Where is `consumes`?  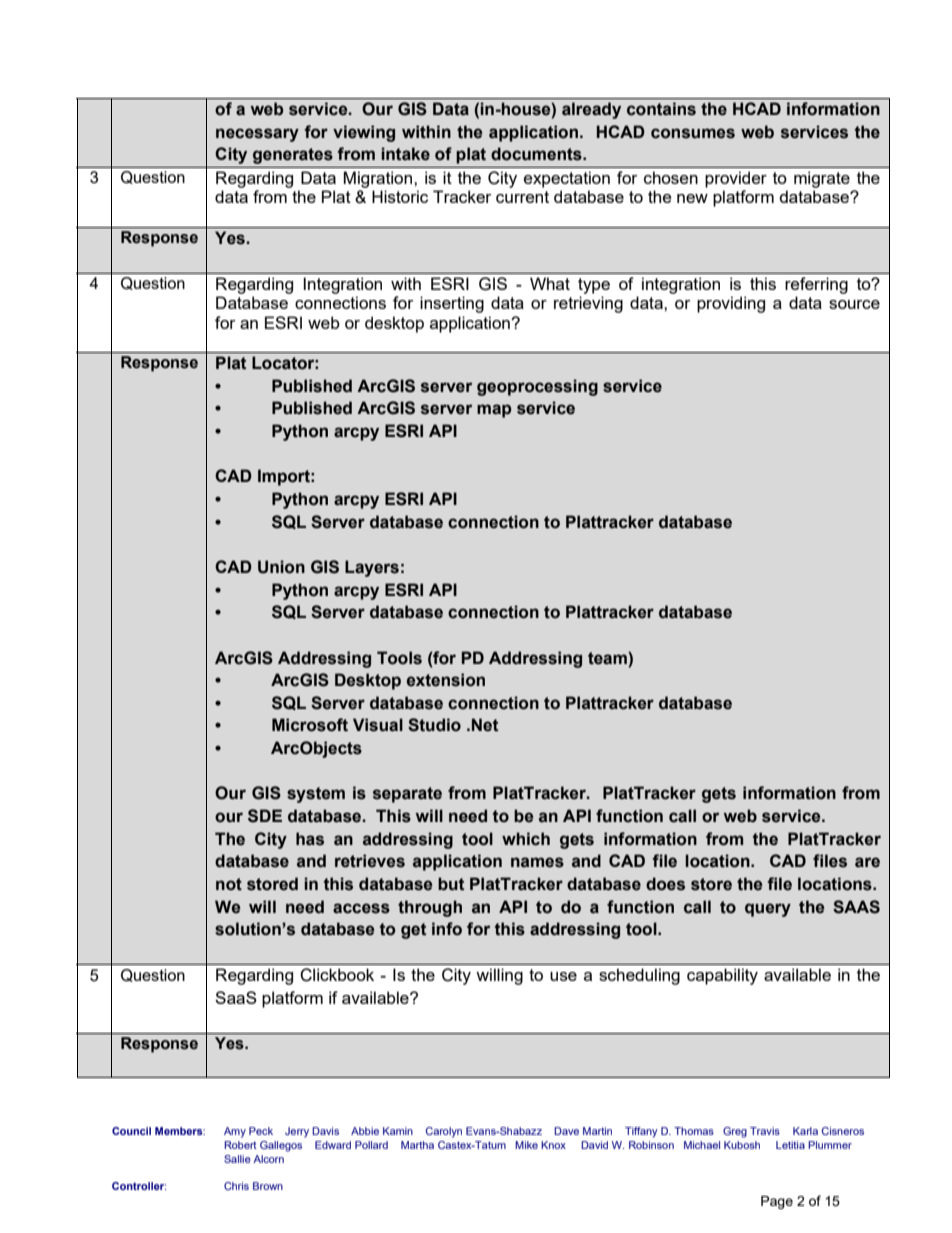 consumes is located at coordinates (693, 133).
